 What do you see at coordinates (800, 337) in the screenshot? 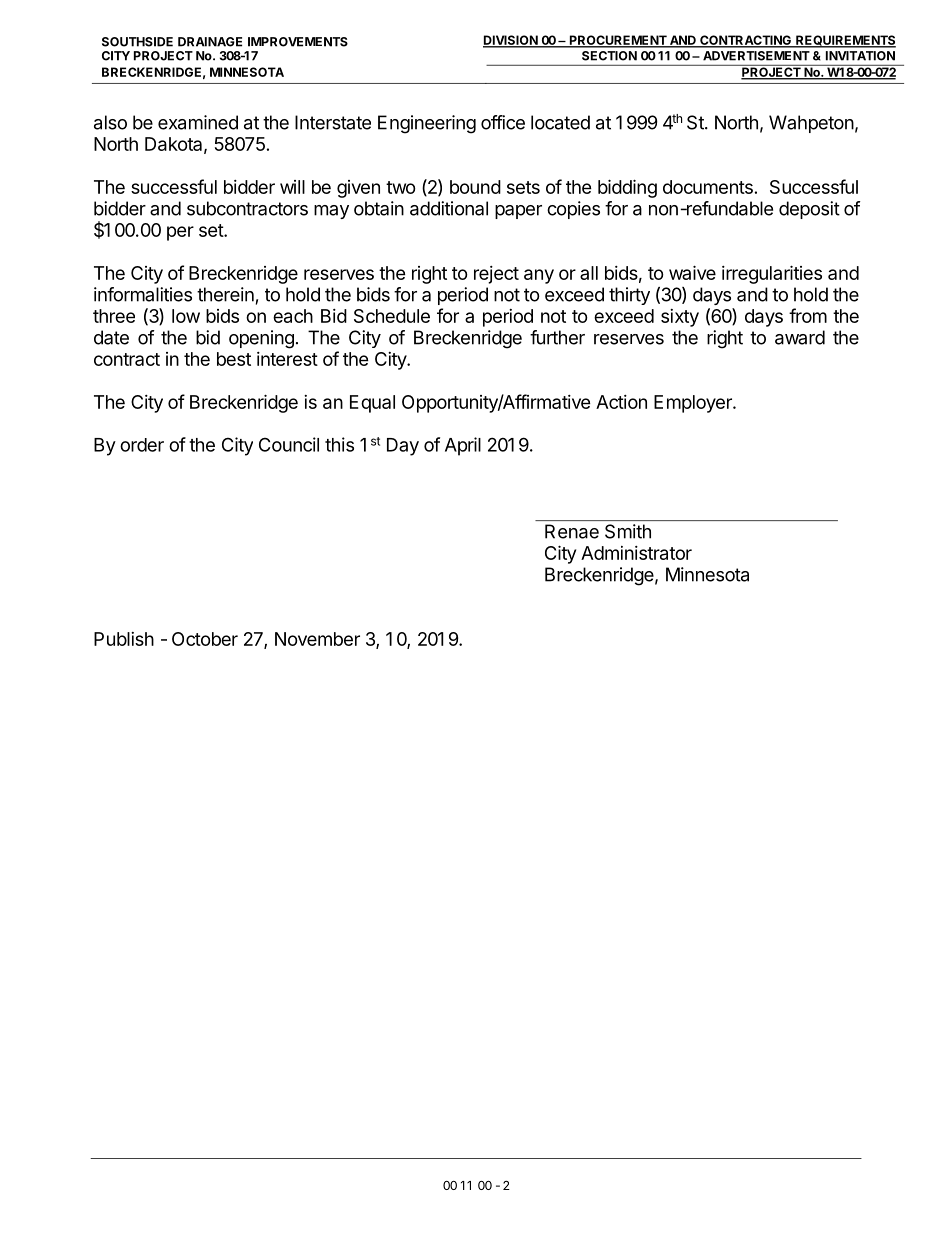
I see `award` at bounding box center [800, 337].
